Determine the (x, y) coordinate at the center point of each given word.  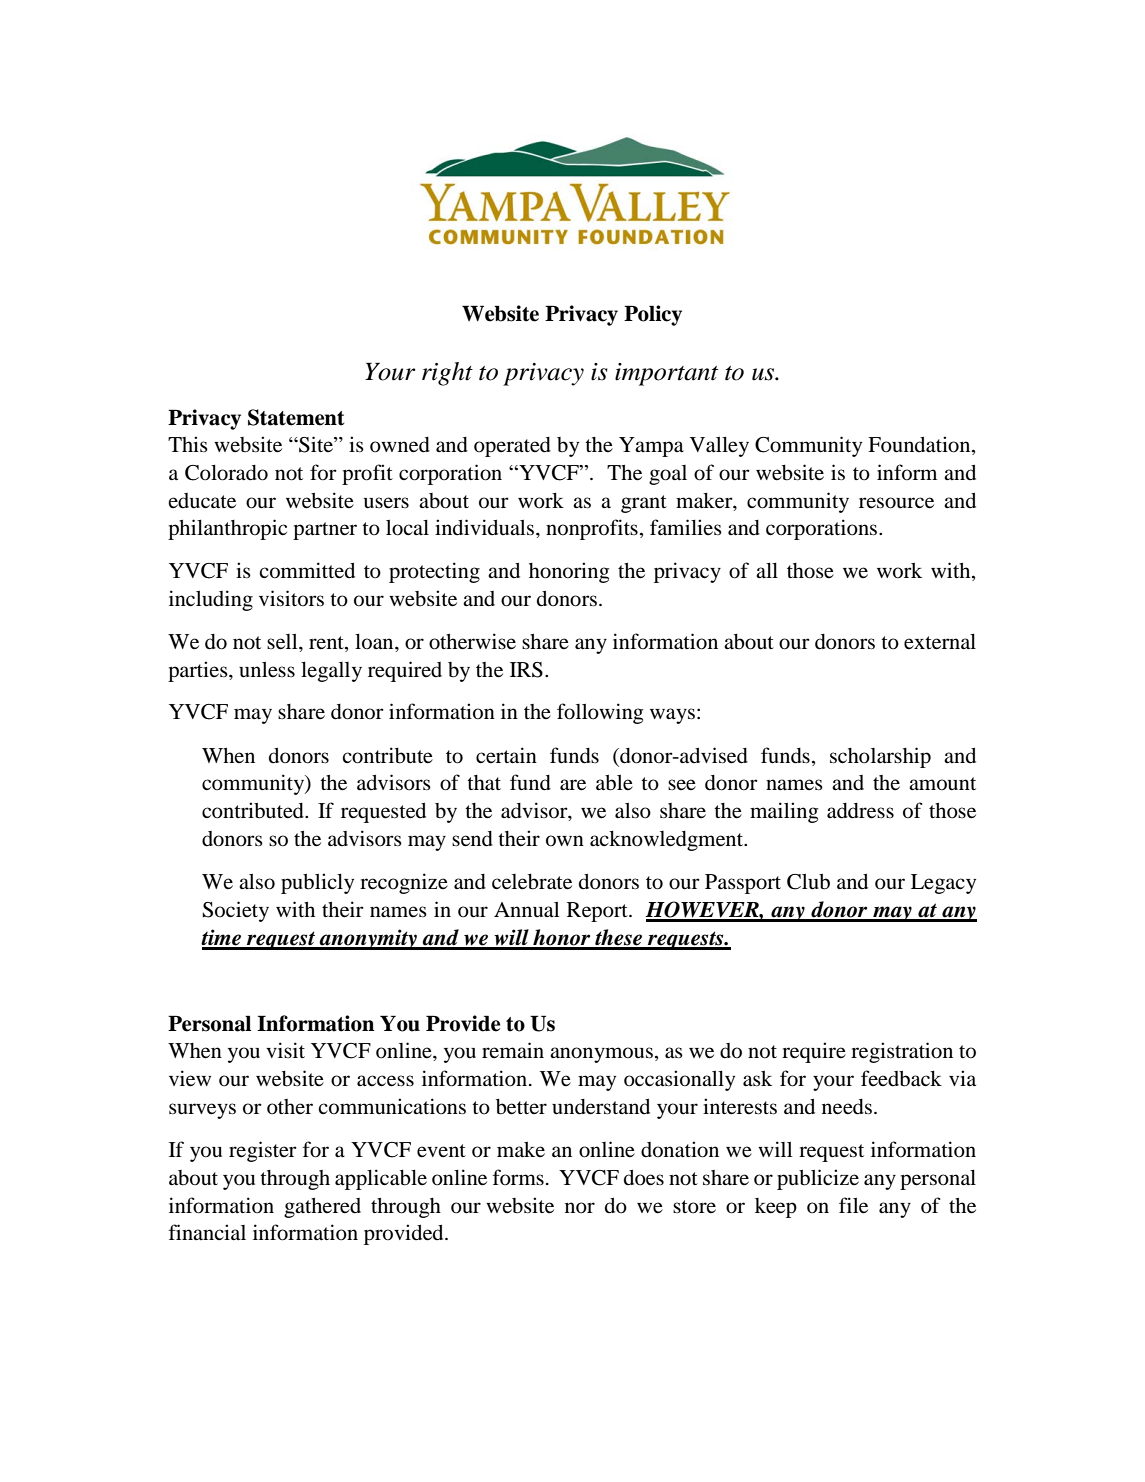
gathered (322, 1208)
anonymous (601, 1055)
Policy (653, 315)
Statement (296, 417)
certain (506, 755)
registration (902, 1052)
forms (518, 1177)
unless (267, 670)
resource (896, 503)
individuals (486, 527)
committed (307, 570)
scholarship (880, 757)
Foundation (920, 445)
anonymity (368, 939)
